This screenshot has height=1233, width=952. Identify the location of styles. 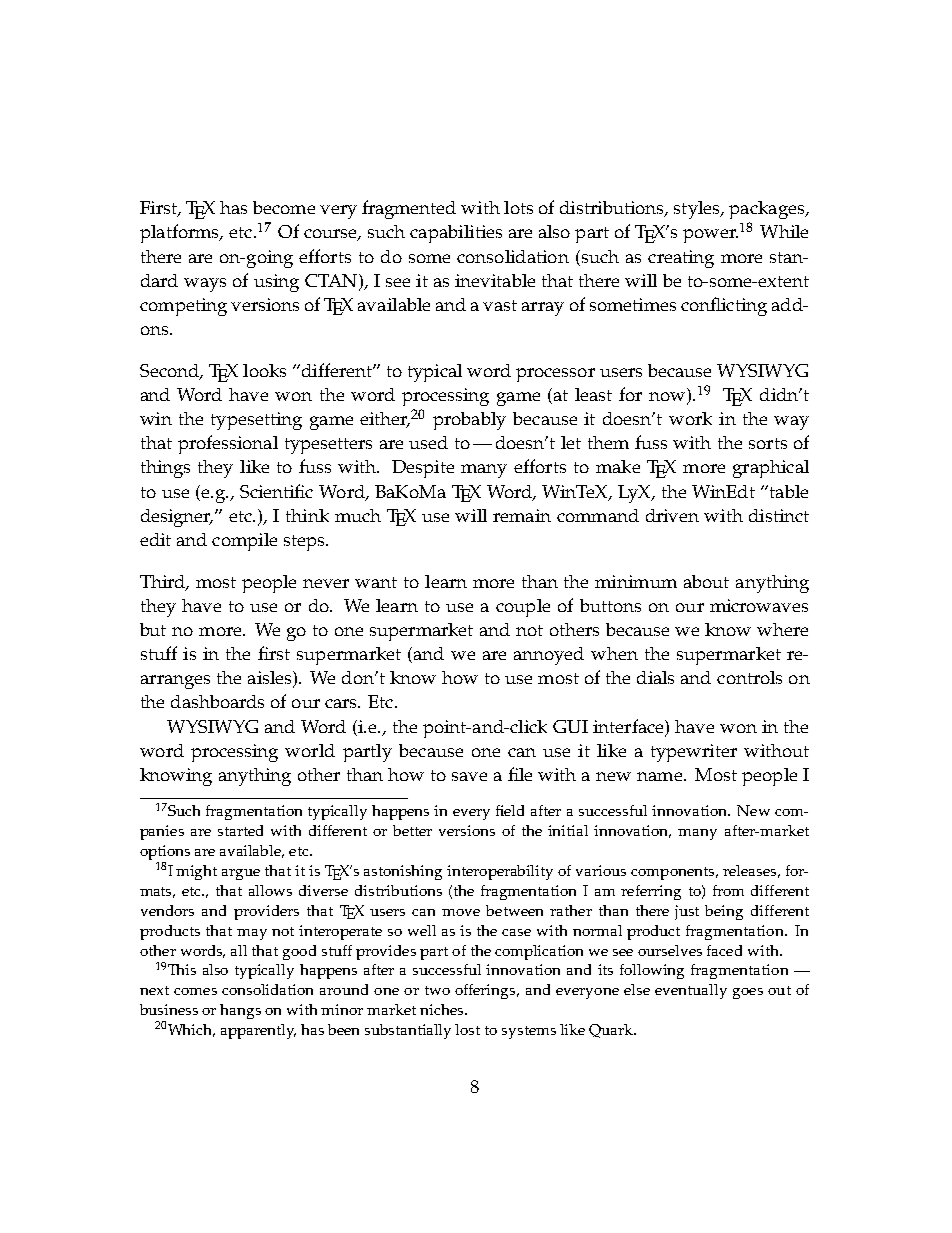
(698, 210).
